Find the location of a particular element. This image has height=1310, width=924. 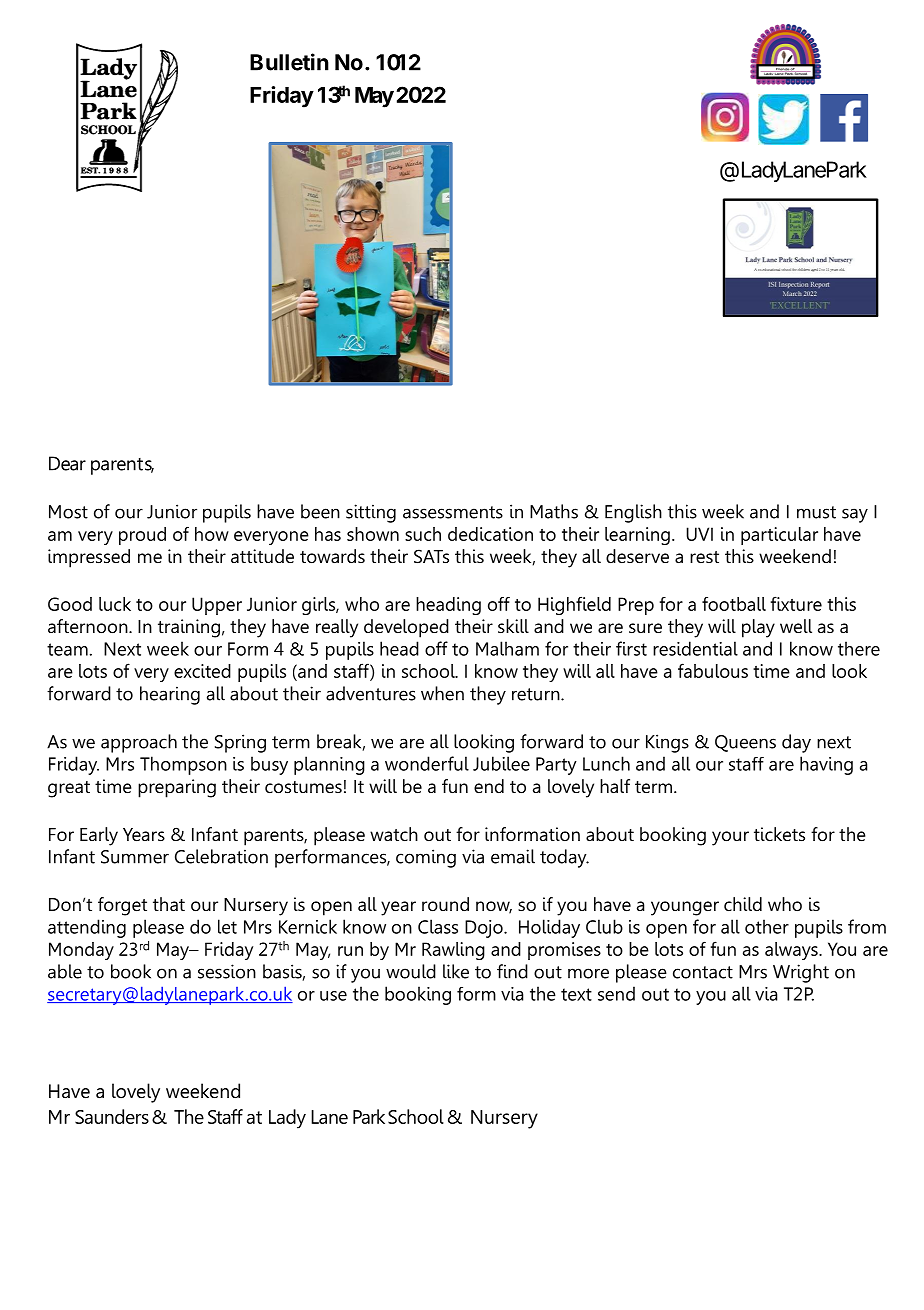

session is located at coordinates (227, 971).
